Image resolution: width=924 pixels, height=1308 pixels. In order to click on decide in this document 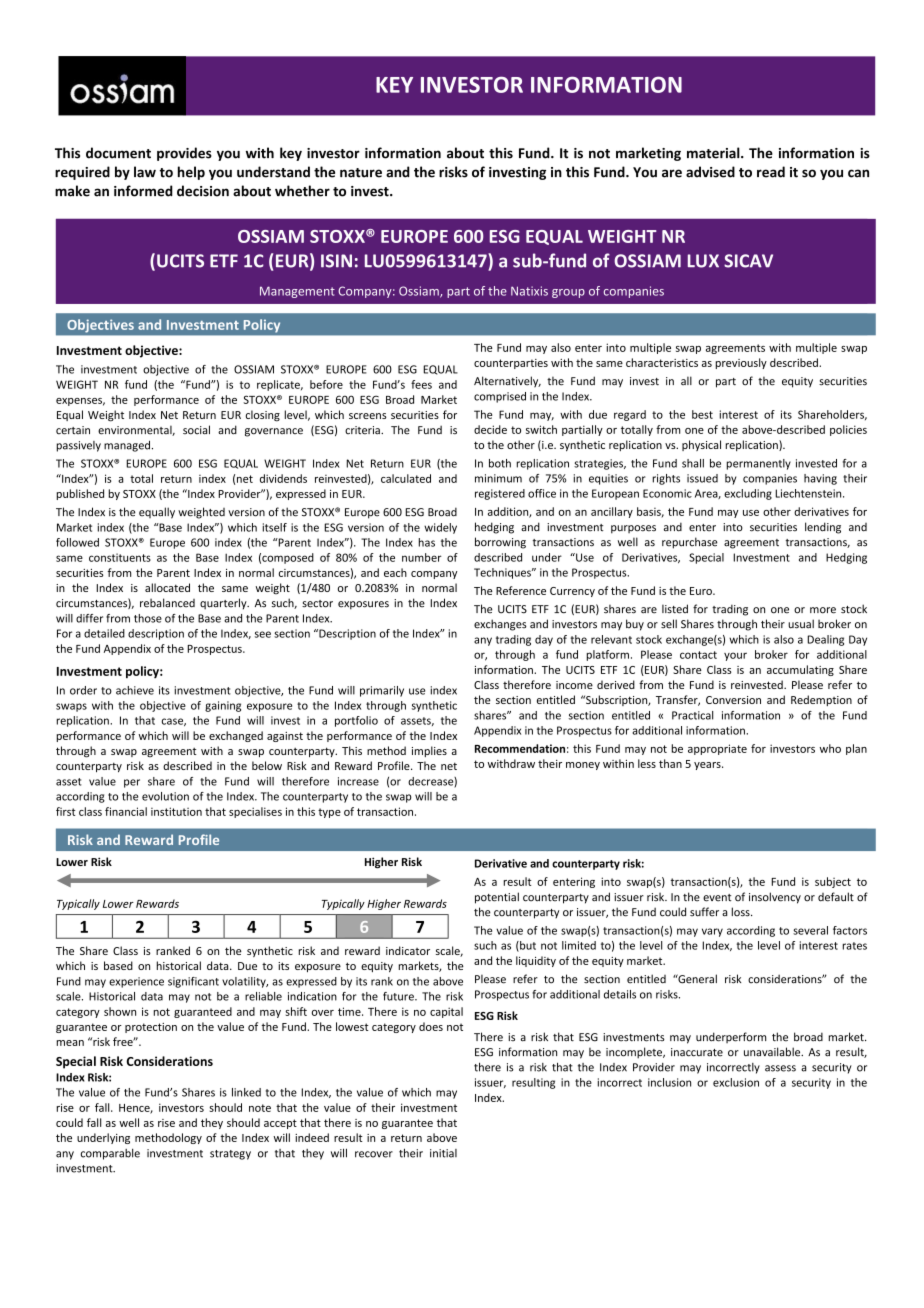, I will do `click(490, 429)`.
